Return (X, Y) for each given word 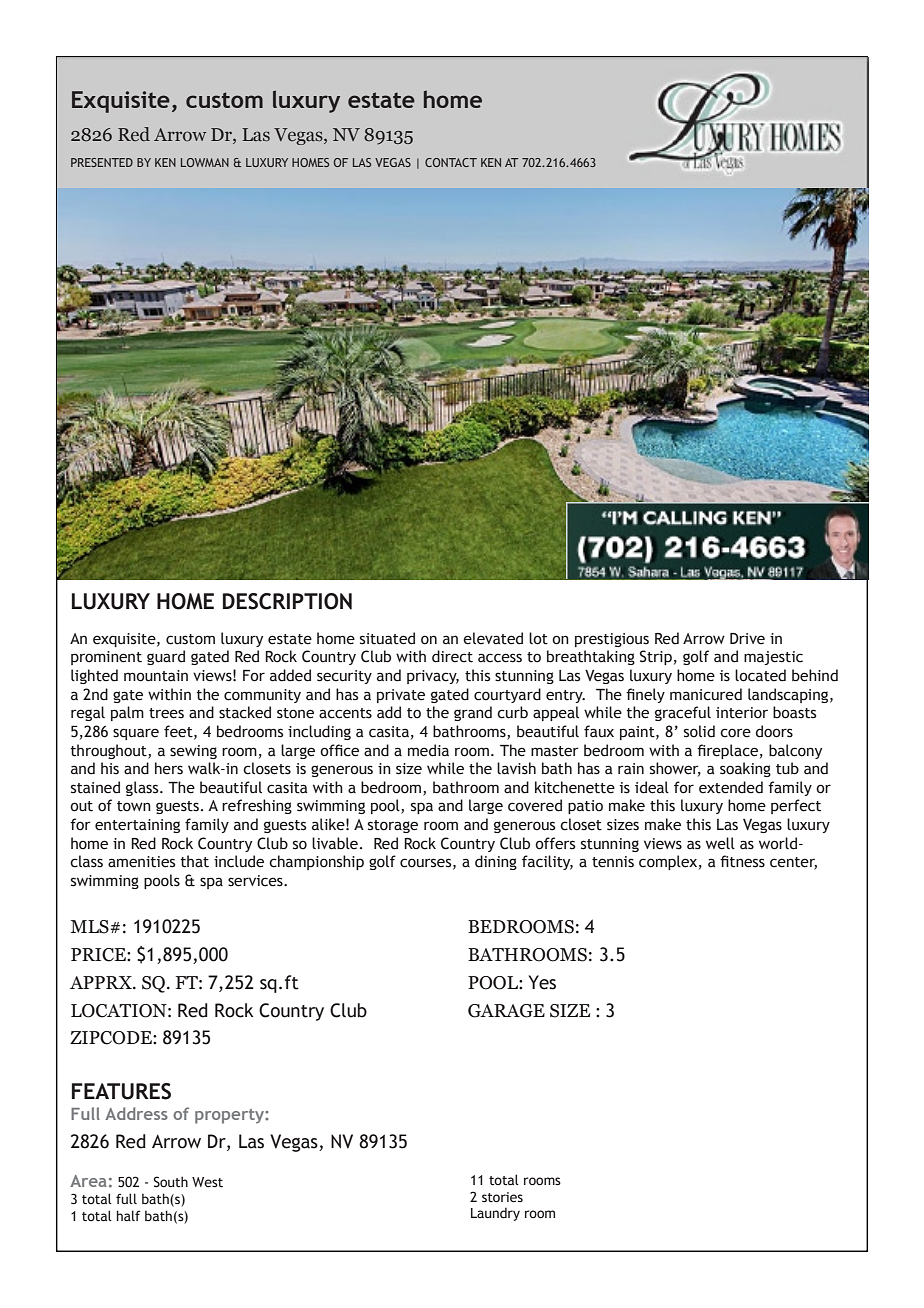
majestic (773, 658)
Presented (102, 162)
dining (496, 862)
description (287, 601)
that (195, 861)
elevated (493, 638)
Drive (747, 639)
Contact (451, 162)
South (170, 1181)
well (720, 843)
